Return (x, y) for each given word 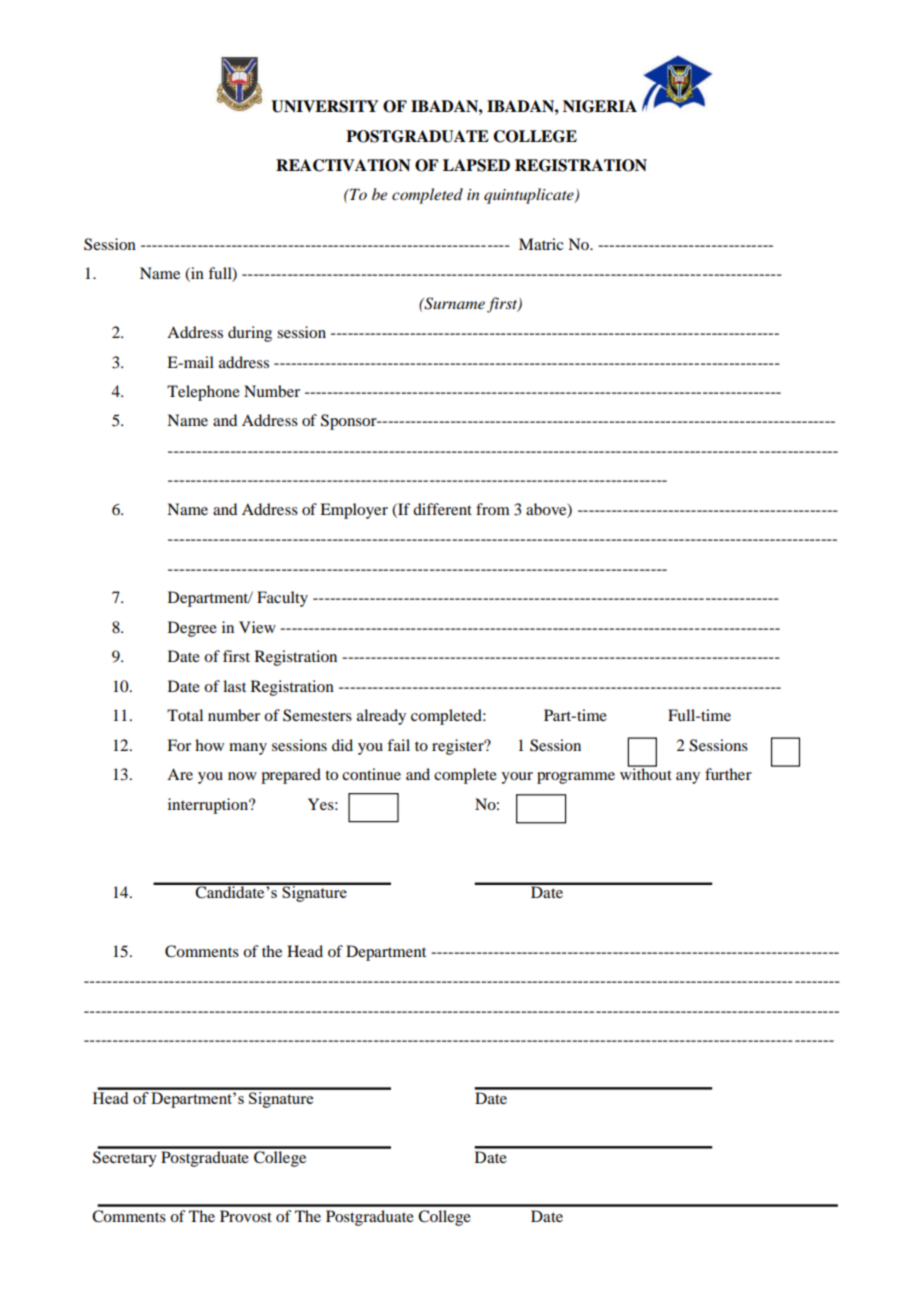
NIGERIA (600, 106)
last (234, 686)
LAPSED (476, 165)
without (646, 773)
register (459, 747)
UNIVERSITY (324, 106)
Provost (246, 1216)
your (517, 778)
